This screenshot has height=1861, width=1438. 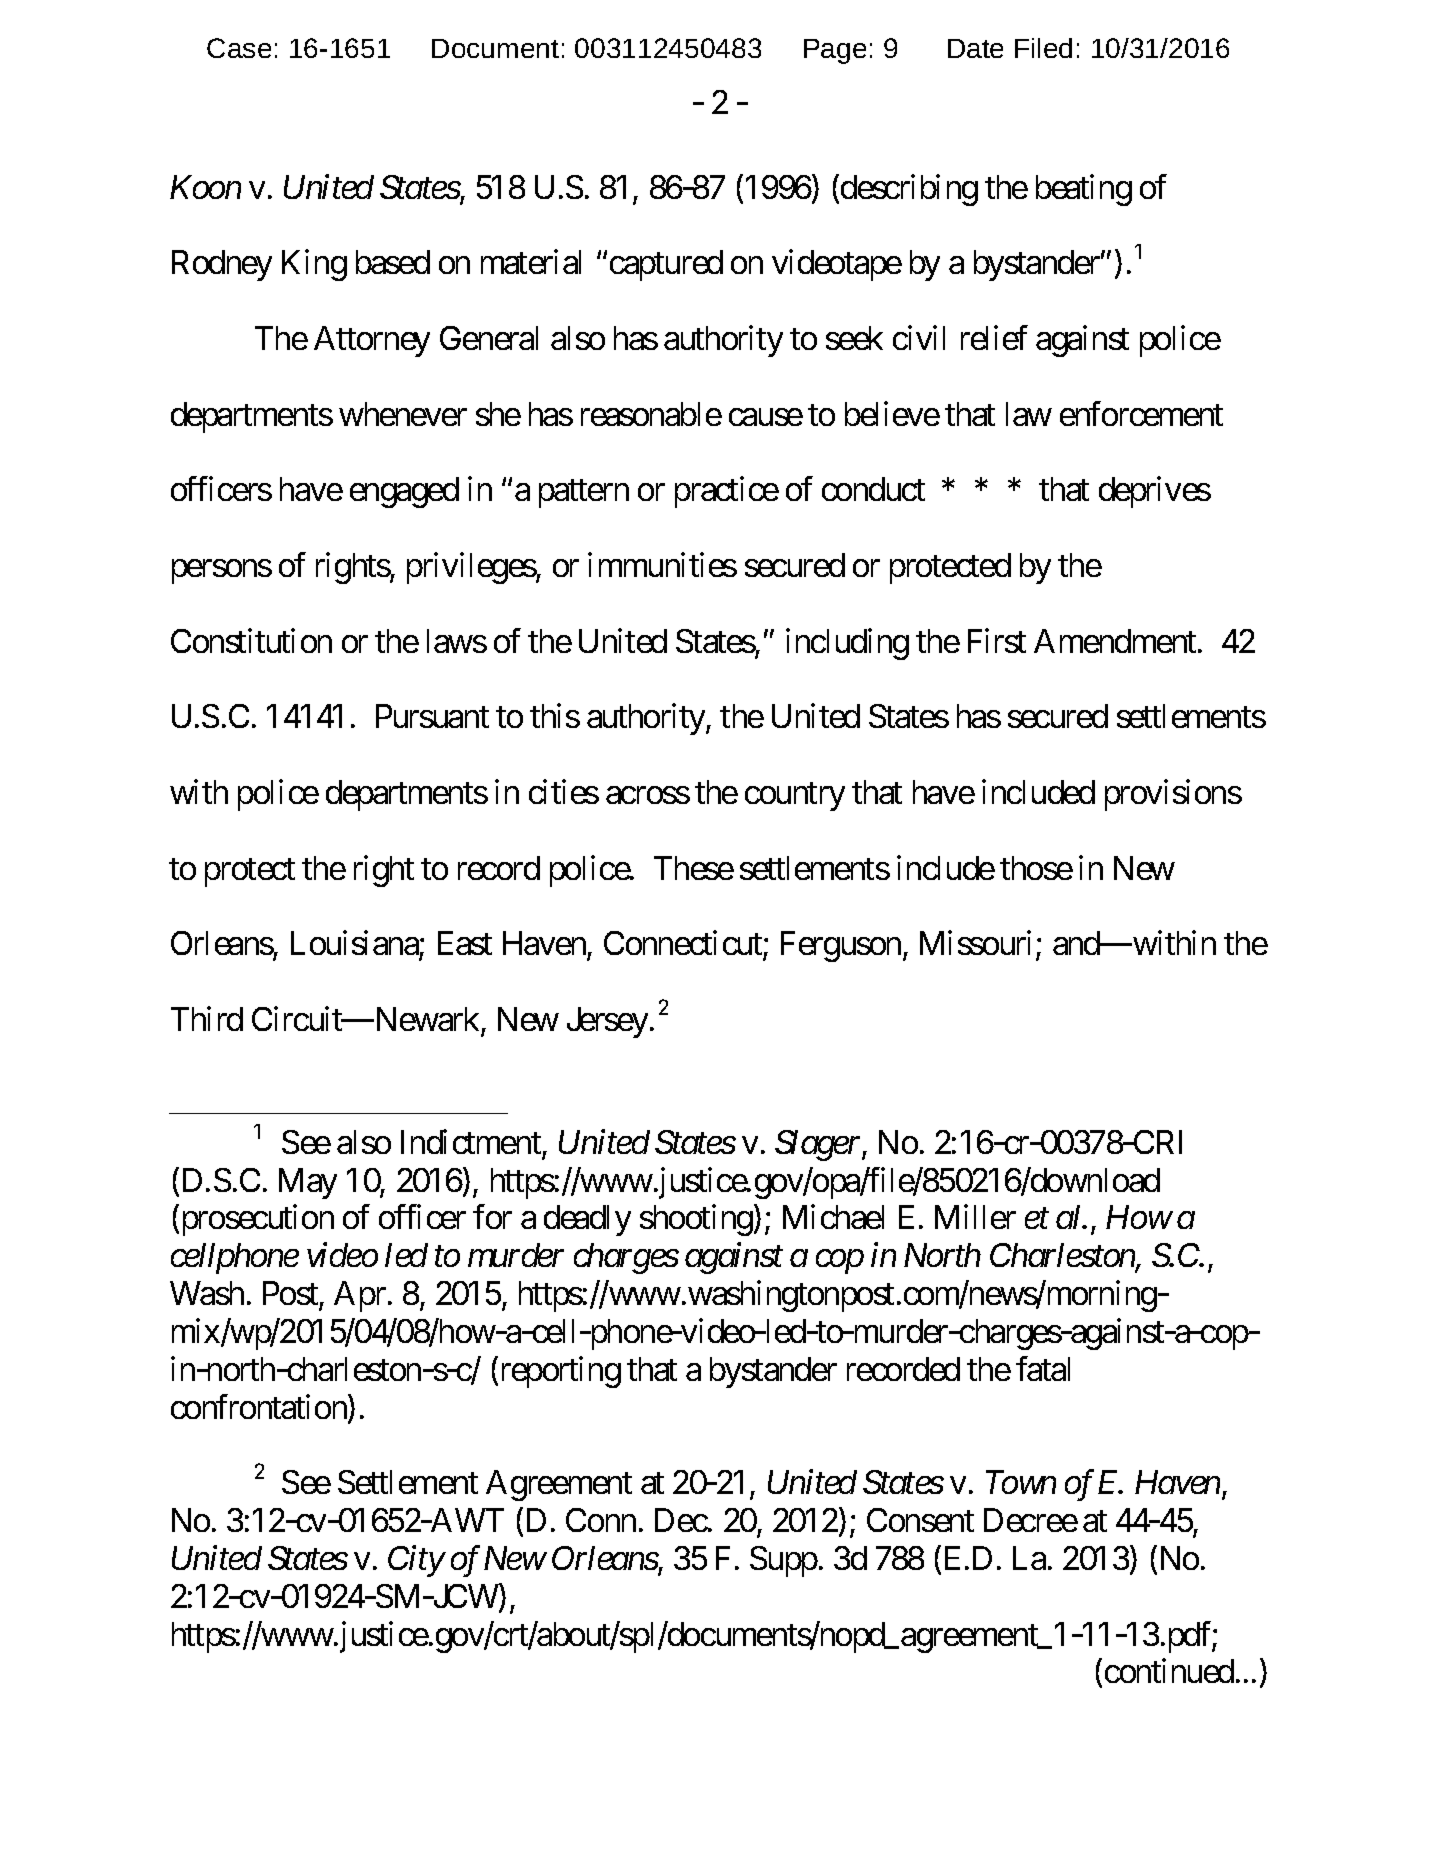 I want to click on continued, so click(x=1169, y=1671).
